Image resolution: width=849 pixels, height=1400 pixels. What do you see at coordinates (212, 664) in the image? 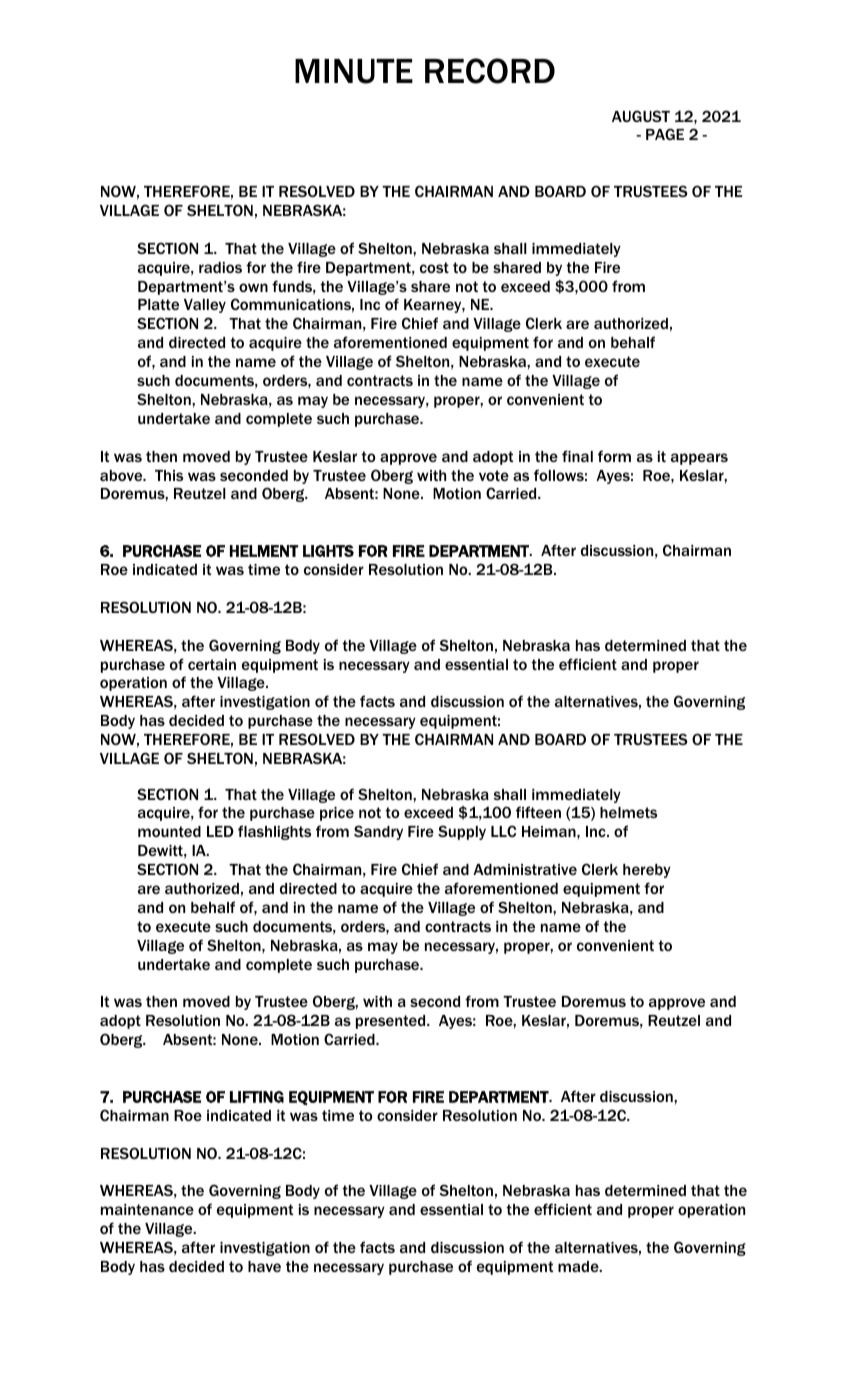
I see `certain` at bounding box center [212, 664].
